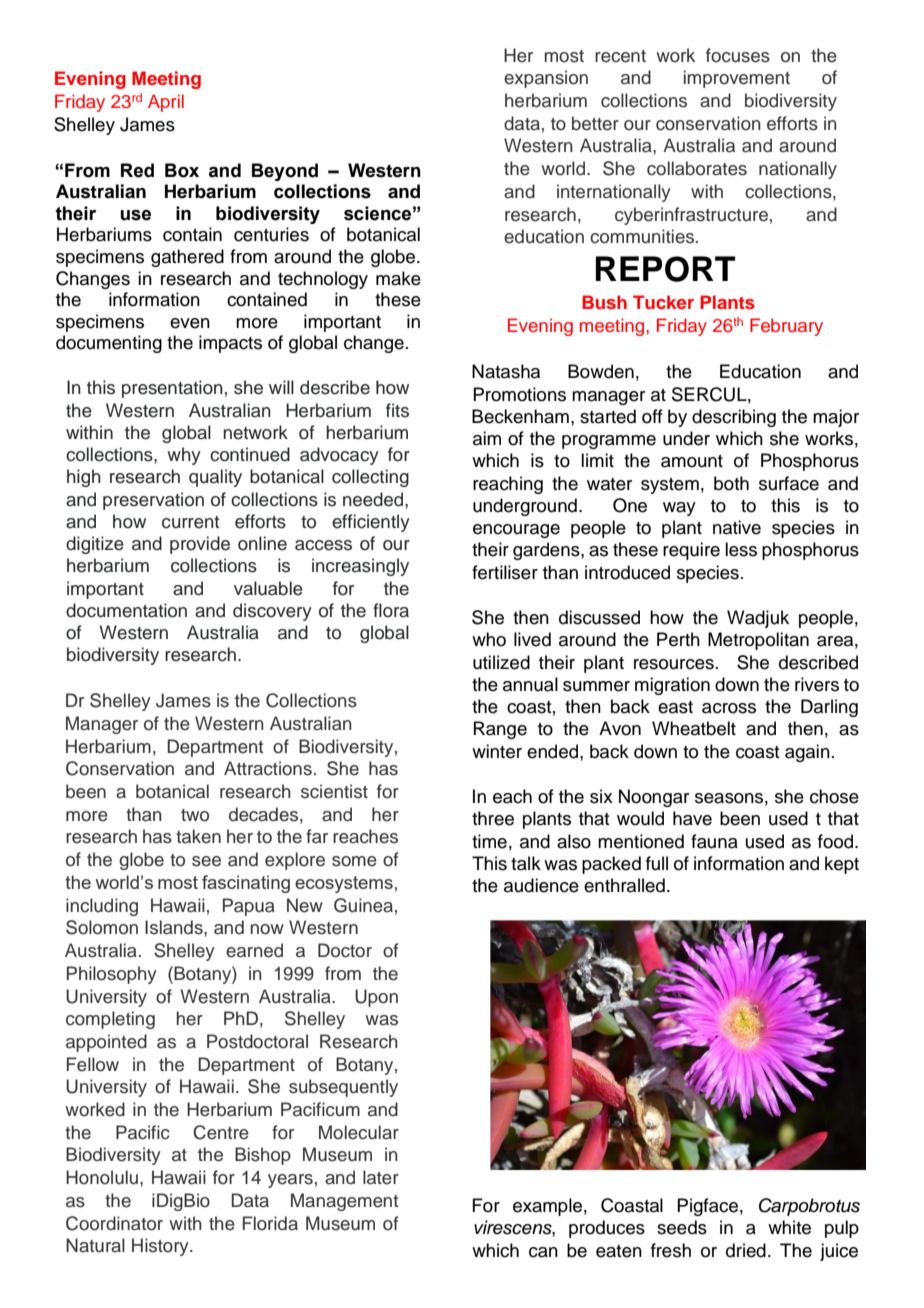 The height and width of the document is (1308, 924). I want to click on improvement, so click(737, 79).
